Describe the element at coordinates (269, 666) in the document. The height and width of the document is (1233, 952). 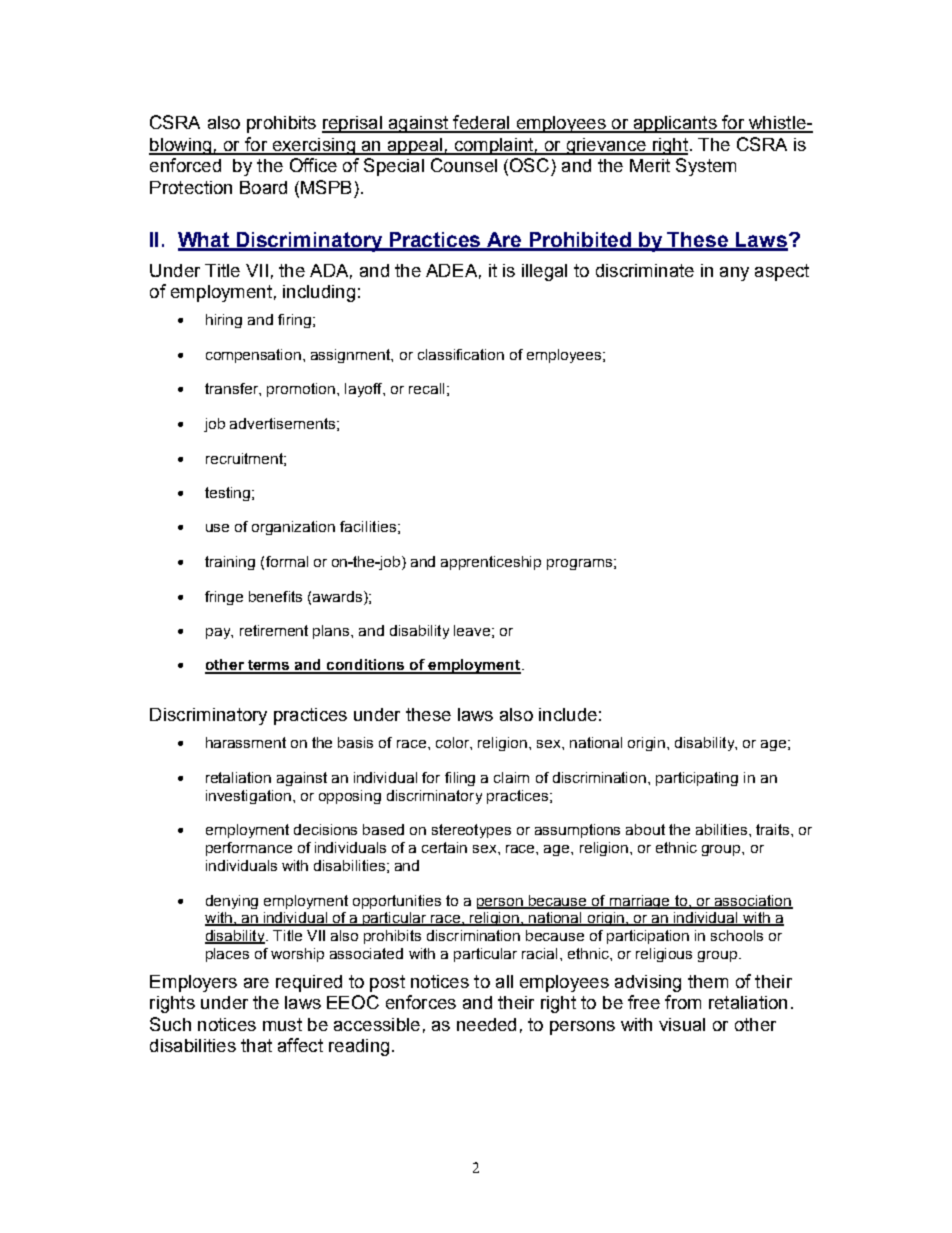
I see `terms` at that location.
